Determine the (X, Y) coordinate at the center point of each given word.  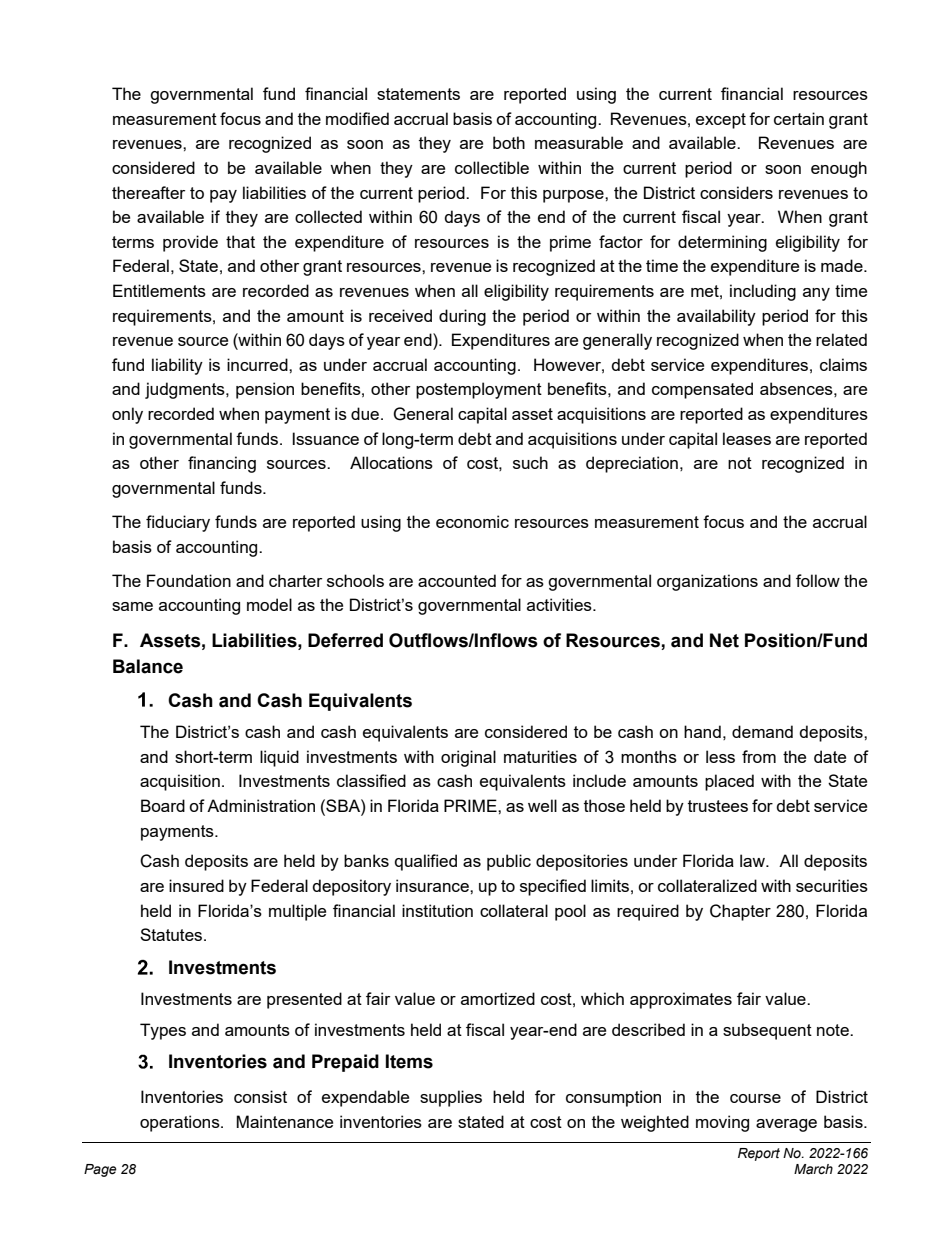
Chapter (740, 912)
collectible (492, 167)
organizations (707, 582)
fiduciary (178, 523)
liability (177, 366)
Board (163, 805)
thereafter (148, 192)
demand (762, 731)
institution (437, 910)
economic (472, 521)
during (462, 317)
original (468, 758)
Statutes (172, 934)
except (721, 121)
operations (181, 1123)
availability (716, 317)
